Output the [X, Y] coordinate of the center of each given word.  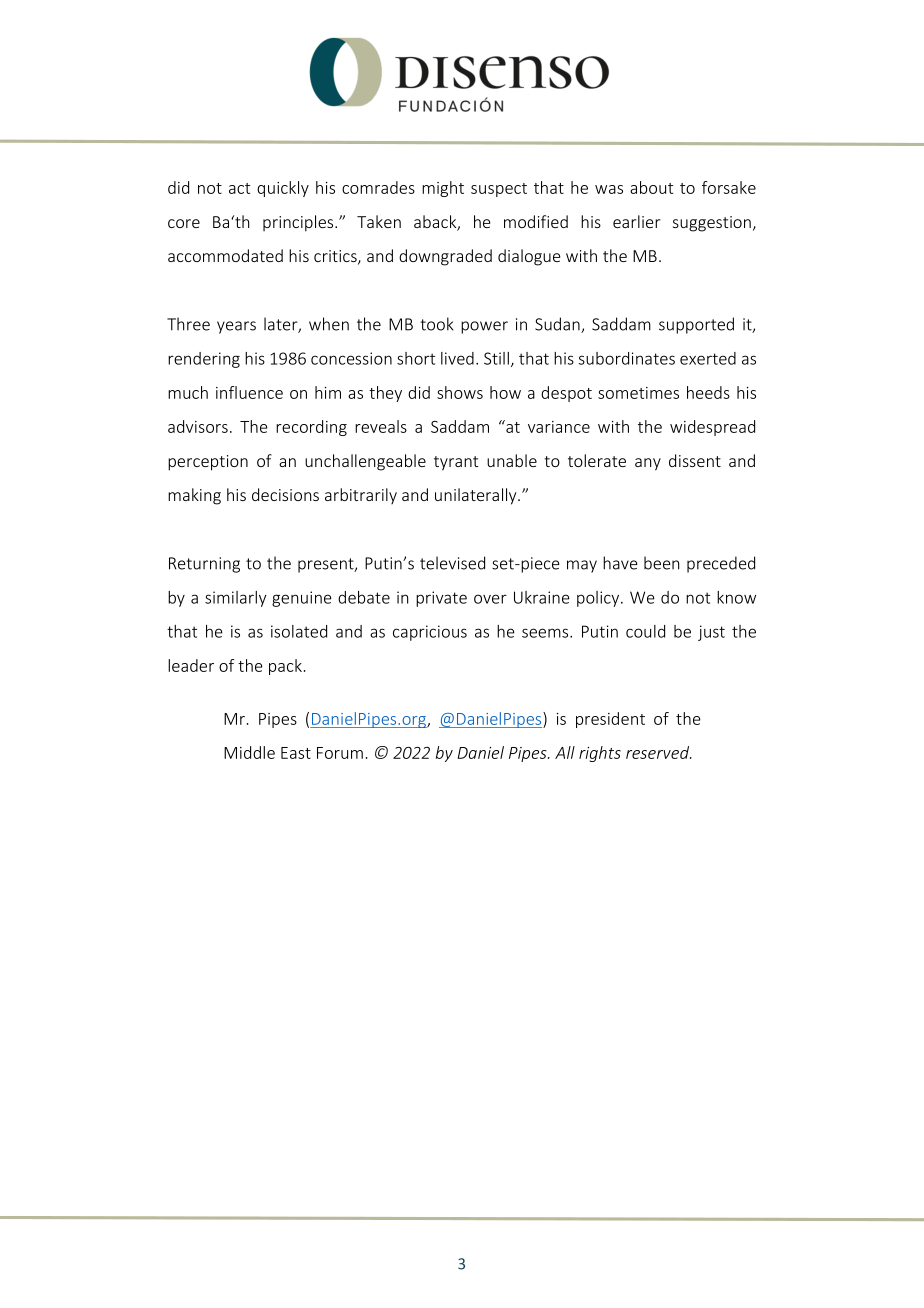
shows [460, 392]
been [662, 563]
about [651, 187]
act [239, 188]
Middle [249, 752]
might [443, 189]
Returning [204, 565]
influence [249, 392]
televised [452, 563]
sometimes [638, 393]
